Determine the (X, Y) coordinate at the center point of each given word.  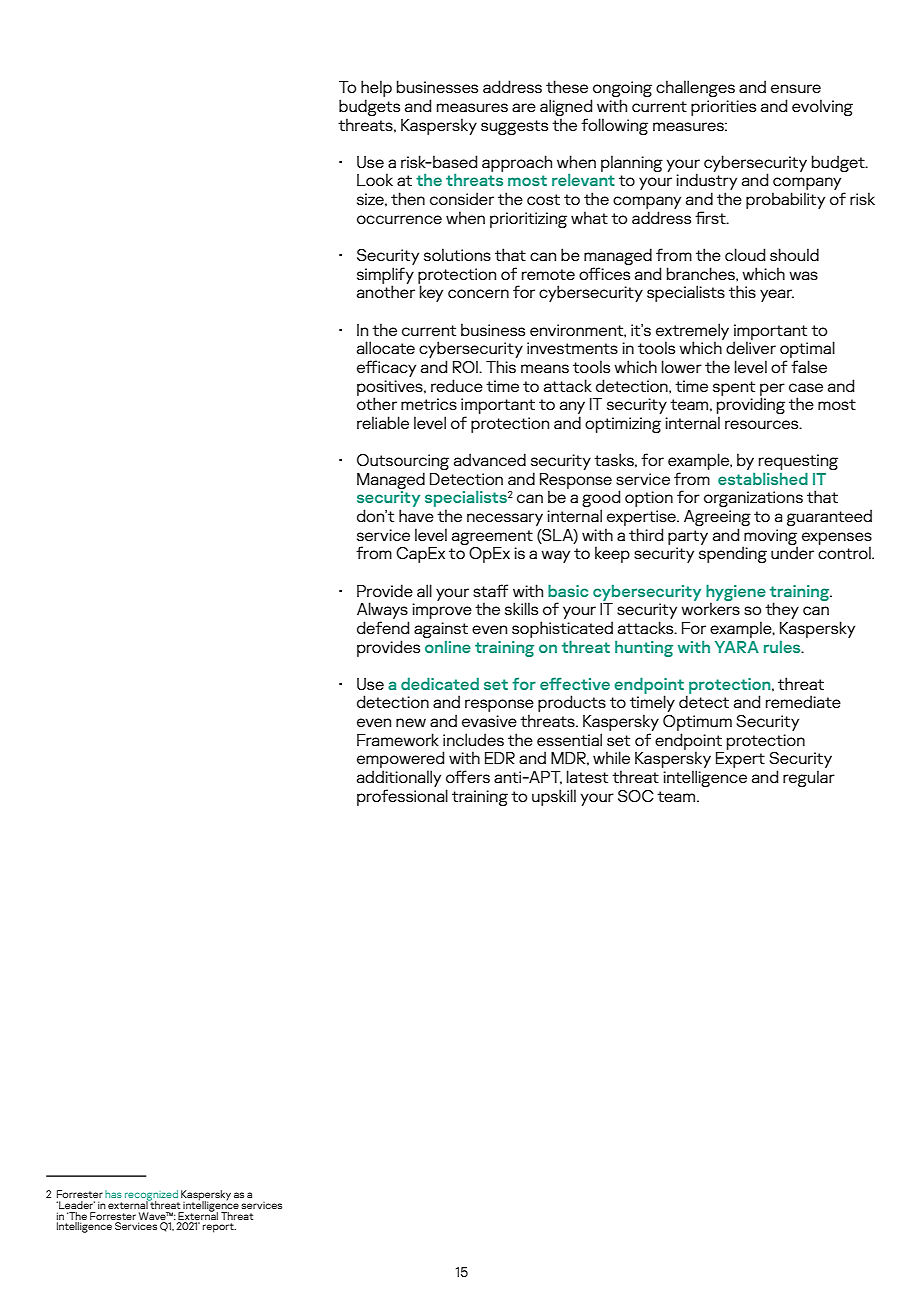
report (219, 1228)
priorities (723, 108)
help (376, 88)
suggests (514, 127)
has (113, 1194)
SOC (636, 796)
